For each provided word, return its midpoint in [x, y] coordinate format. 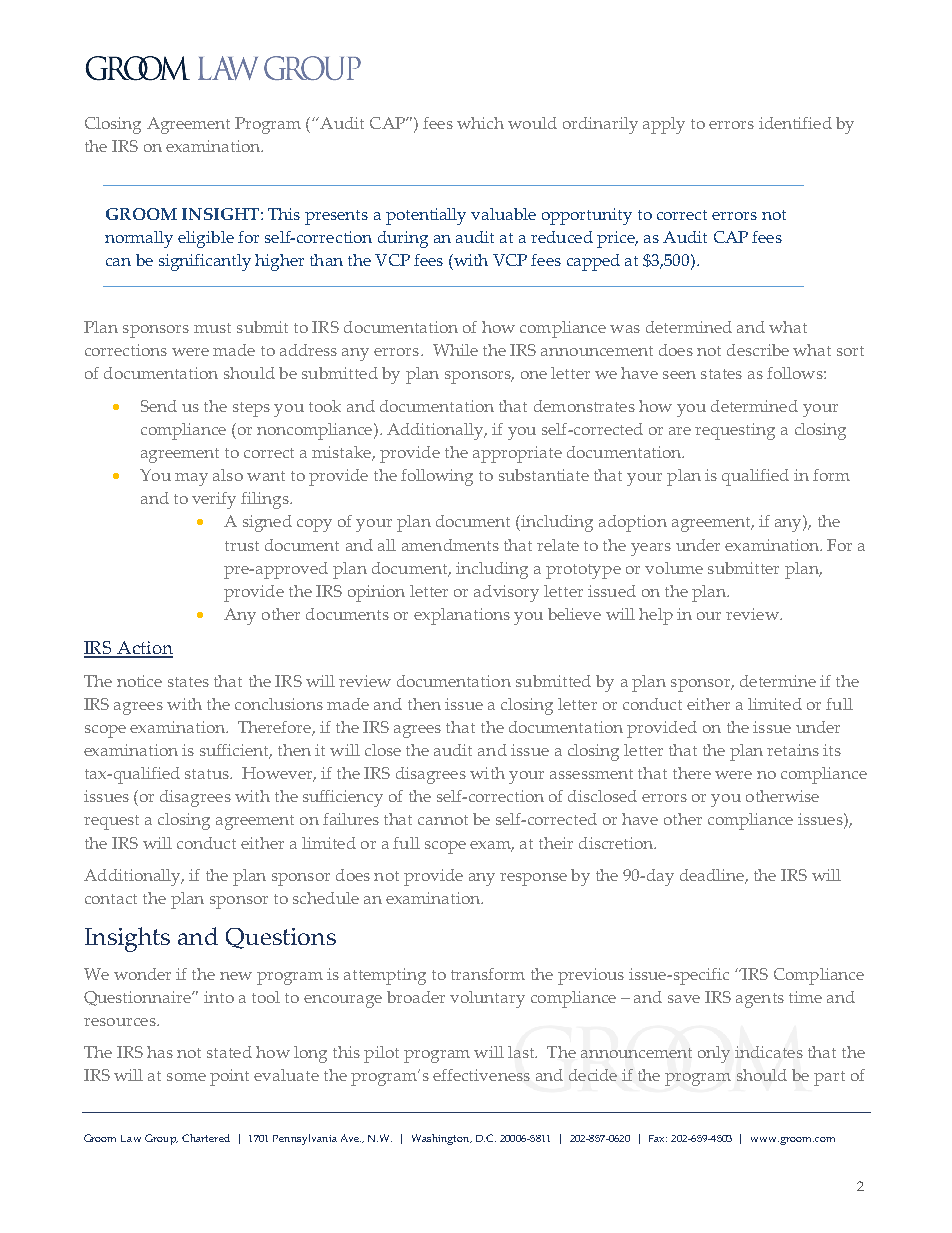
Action [144, 649]
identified [795, 123]
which [480, 123]
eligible [206, 239]
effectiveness [481, 1075]
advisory [506, 593]
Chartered [206, 1138]
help [656, 616]
